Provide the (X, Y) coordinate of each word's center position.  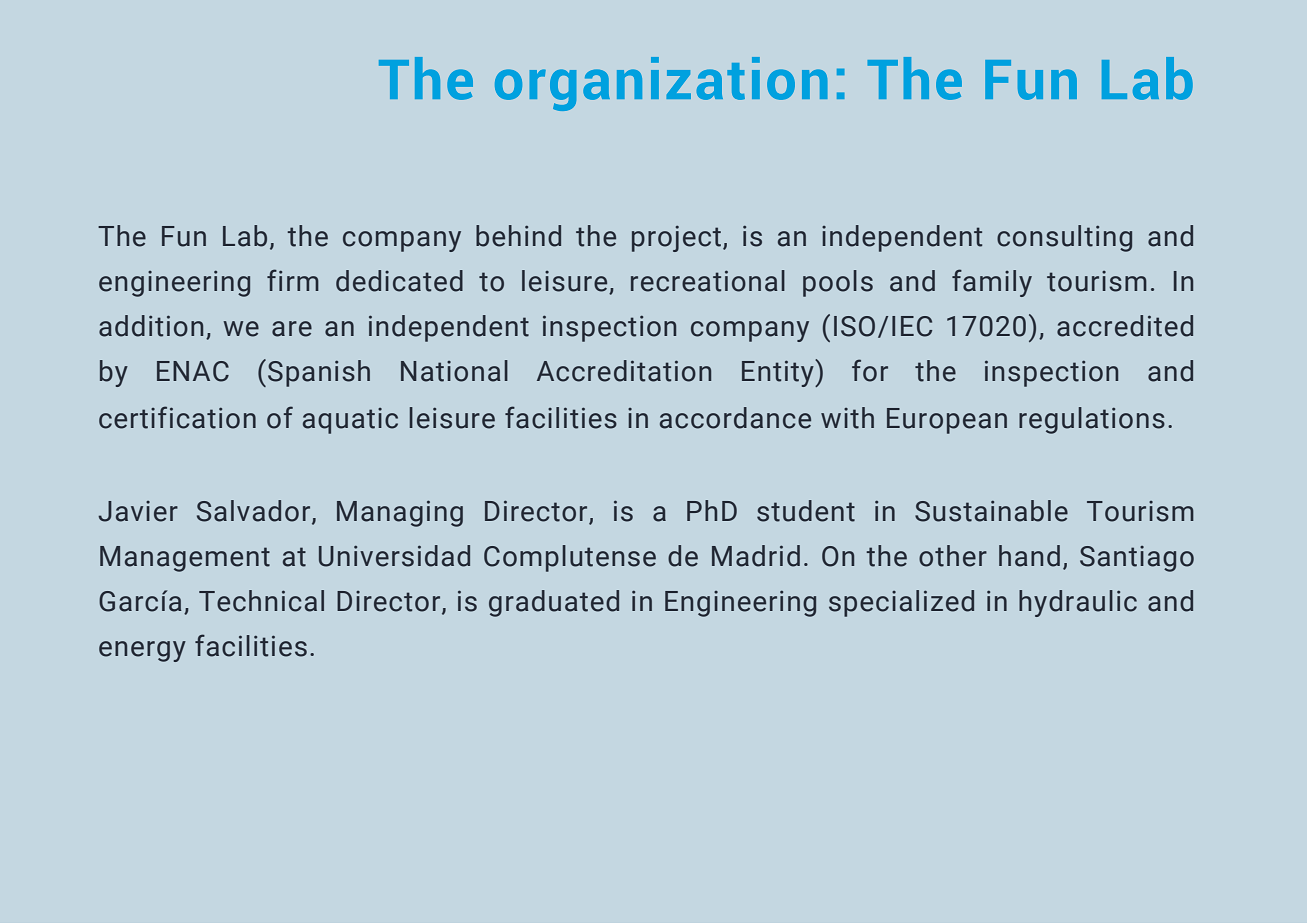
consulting (1064, 238)
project (676, 239)
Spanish (319, 373)
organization (661, 84)
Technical (261, 601)
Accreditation (624, 371)
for (870, 370)
